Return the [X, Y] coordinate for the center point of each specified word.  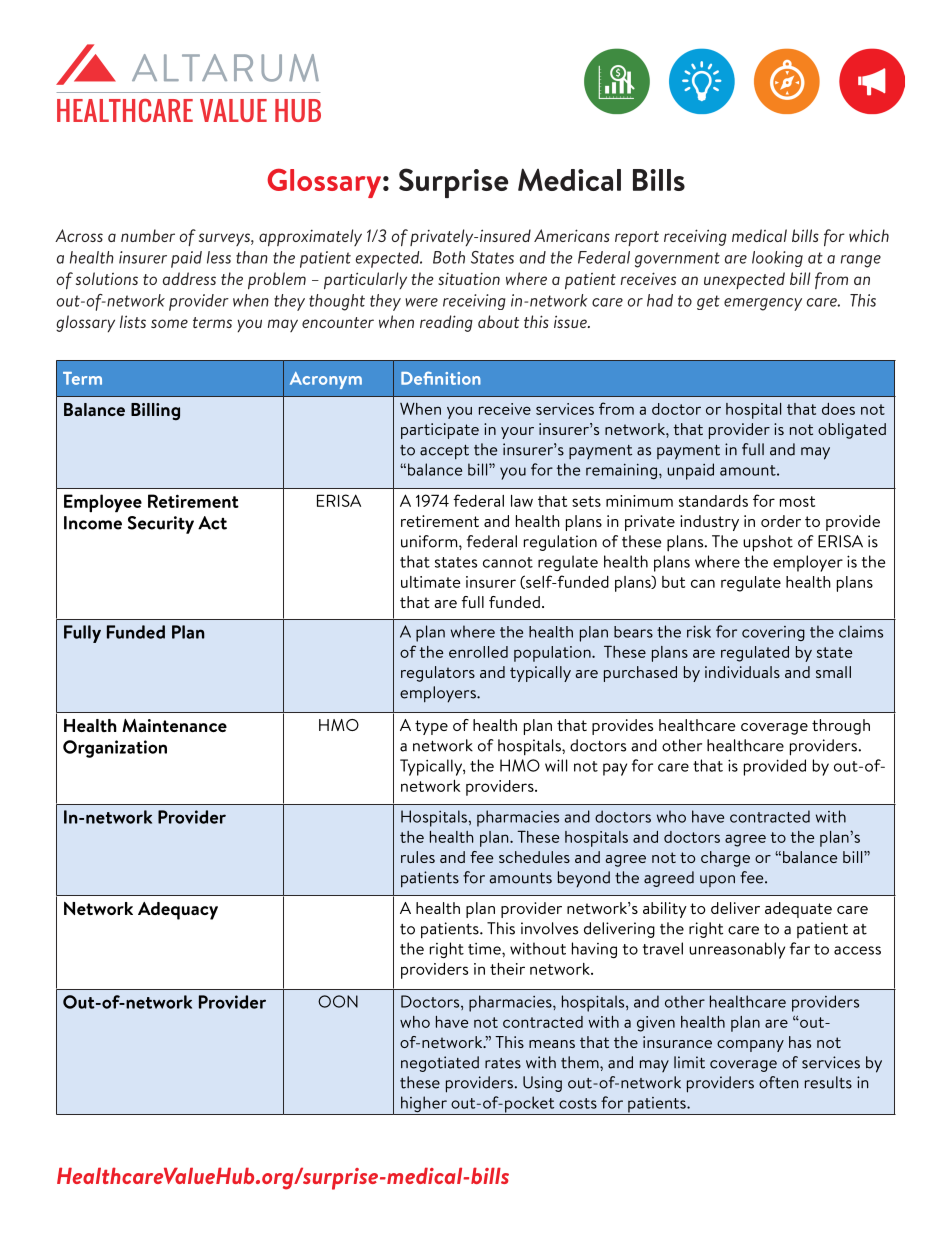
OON [338, 1001]
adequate [798, 910]
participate [440, 431]
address [189, 278]
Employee [103, 503]
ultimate [431, 582]
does [838, 409]
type [431, 727]
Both [449, 257]
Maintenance [174, 725]
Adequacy [178, 911]
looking [777, 259]
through [841, 727]
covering [773, 633]
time [485, 949]
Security [161, 525]
